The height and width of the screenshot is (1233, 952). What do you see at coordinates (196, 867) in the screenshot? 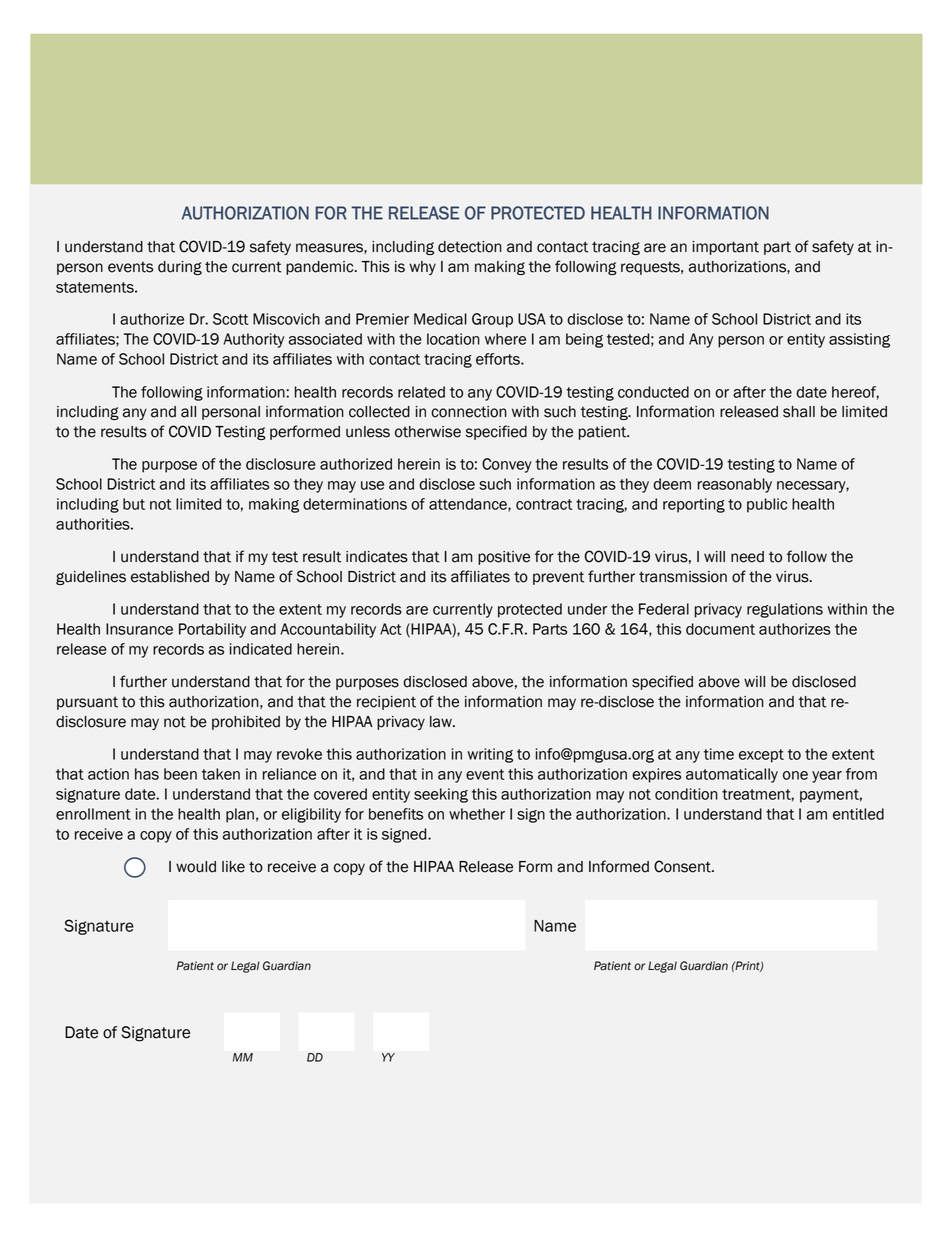
I see `would` at bounding box center [196, 867].
